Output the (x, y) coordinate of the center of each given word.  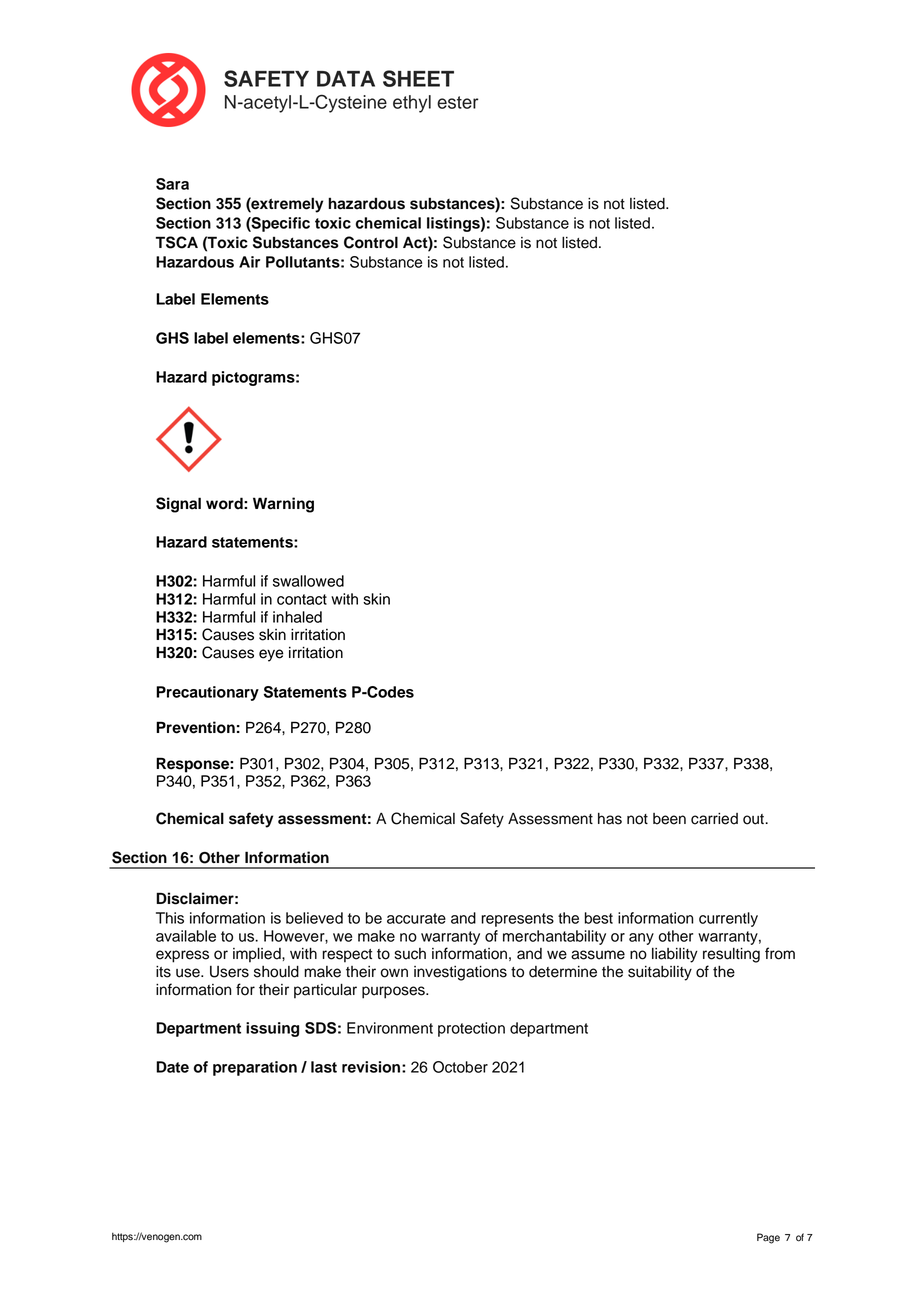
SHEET (418, 78)
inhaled (297, 617)
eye (271, 655)
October (460, 1067)
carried (714, 819)
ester (458, 102)
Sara (172, 184)
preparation (255, 1068)
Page (768, 1238)
